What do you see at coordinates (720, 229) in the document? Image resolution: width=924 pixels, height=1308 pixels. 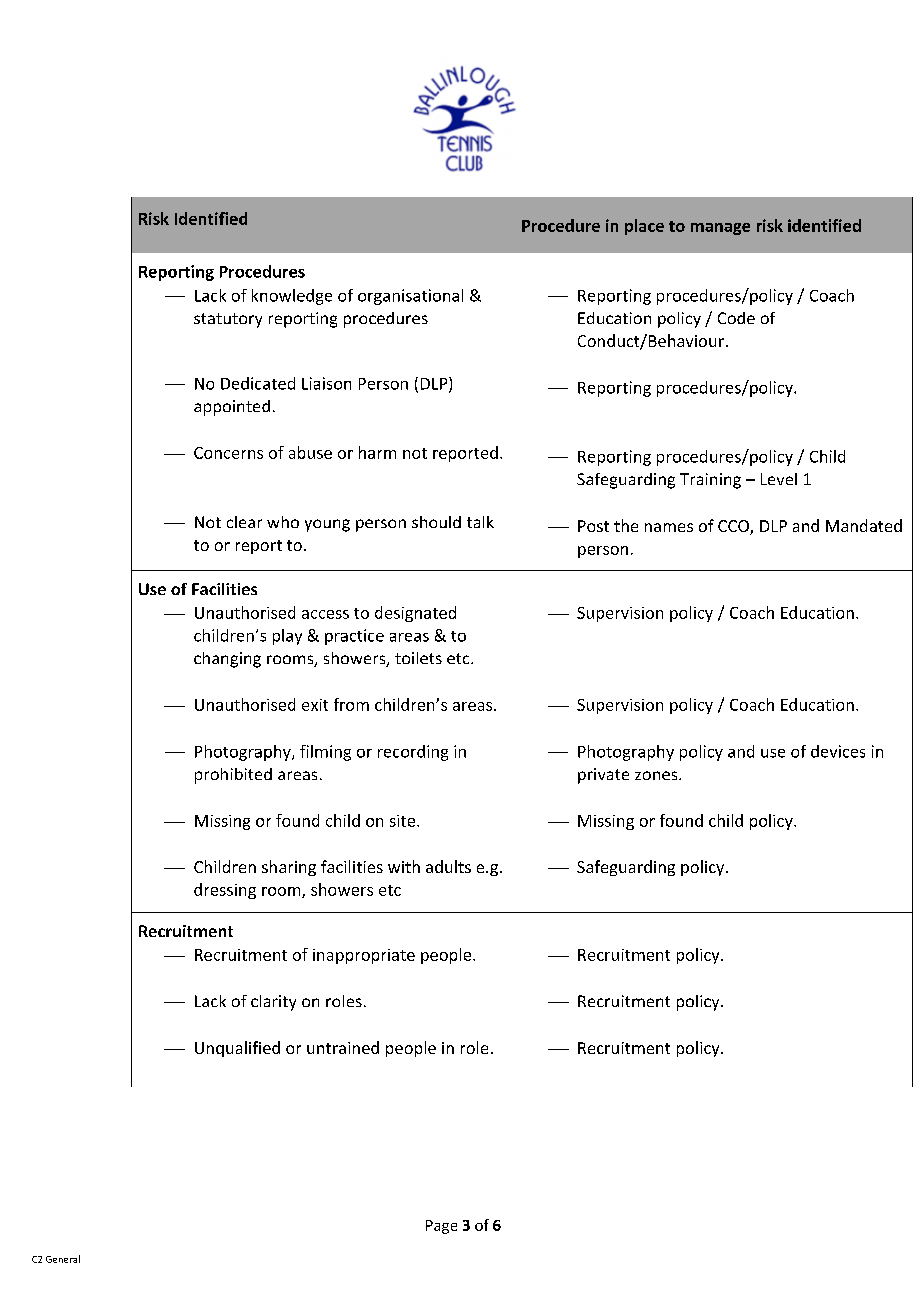 I see `manage` at bounding box center [720, 229].
